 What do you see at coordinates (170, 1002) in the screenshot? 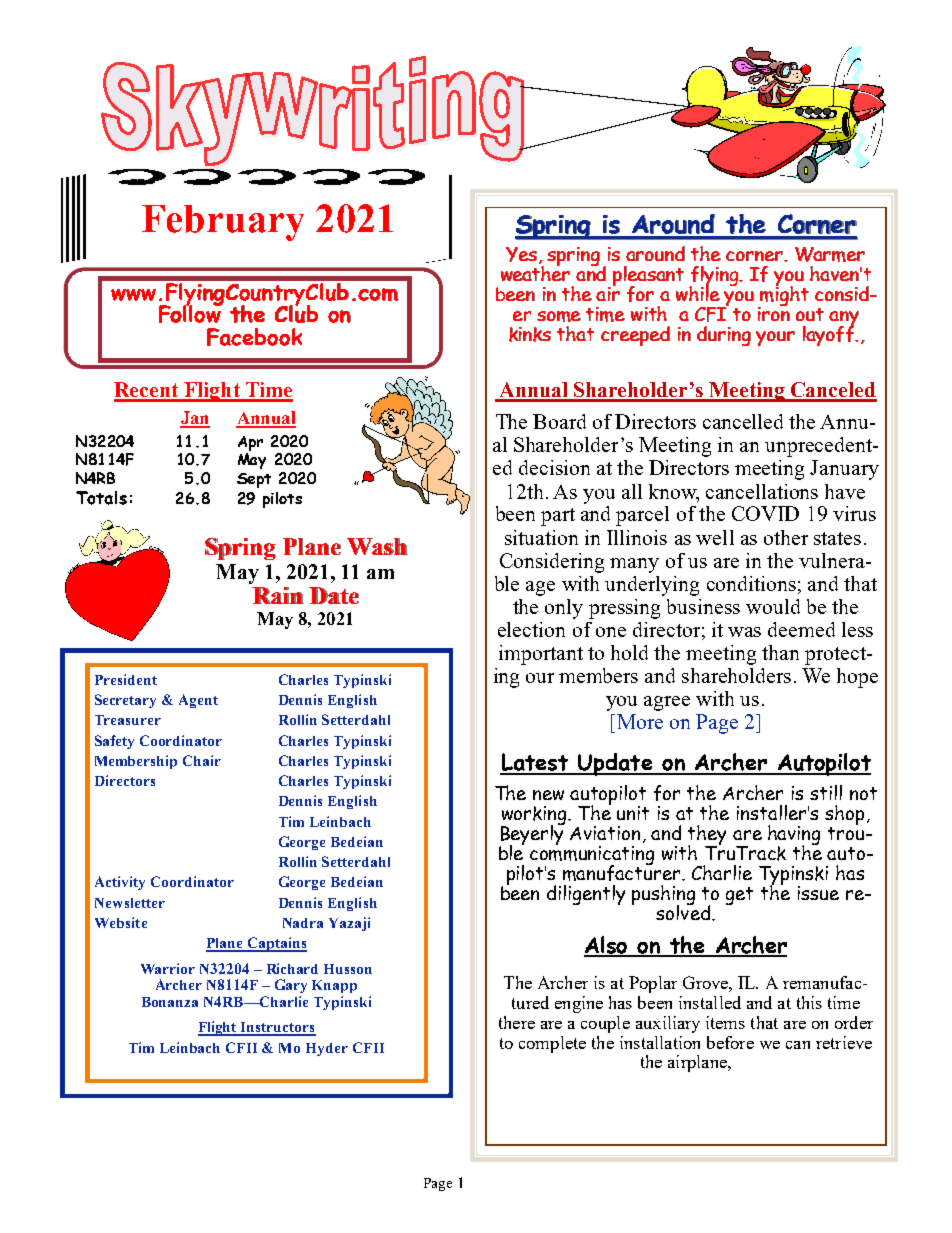
I see `Bonanza` at bounding box center [170, 1002].
